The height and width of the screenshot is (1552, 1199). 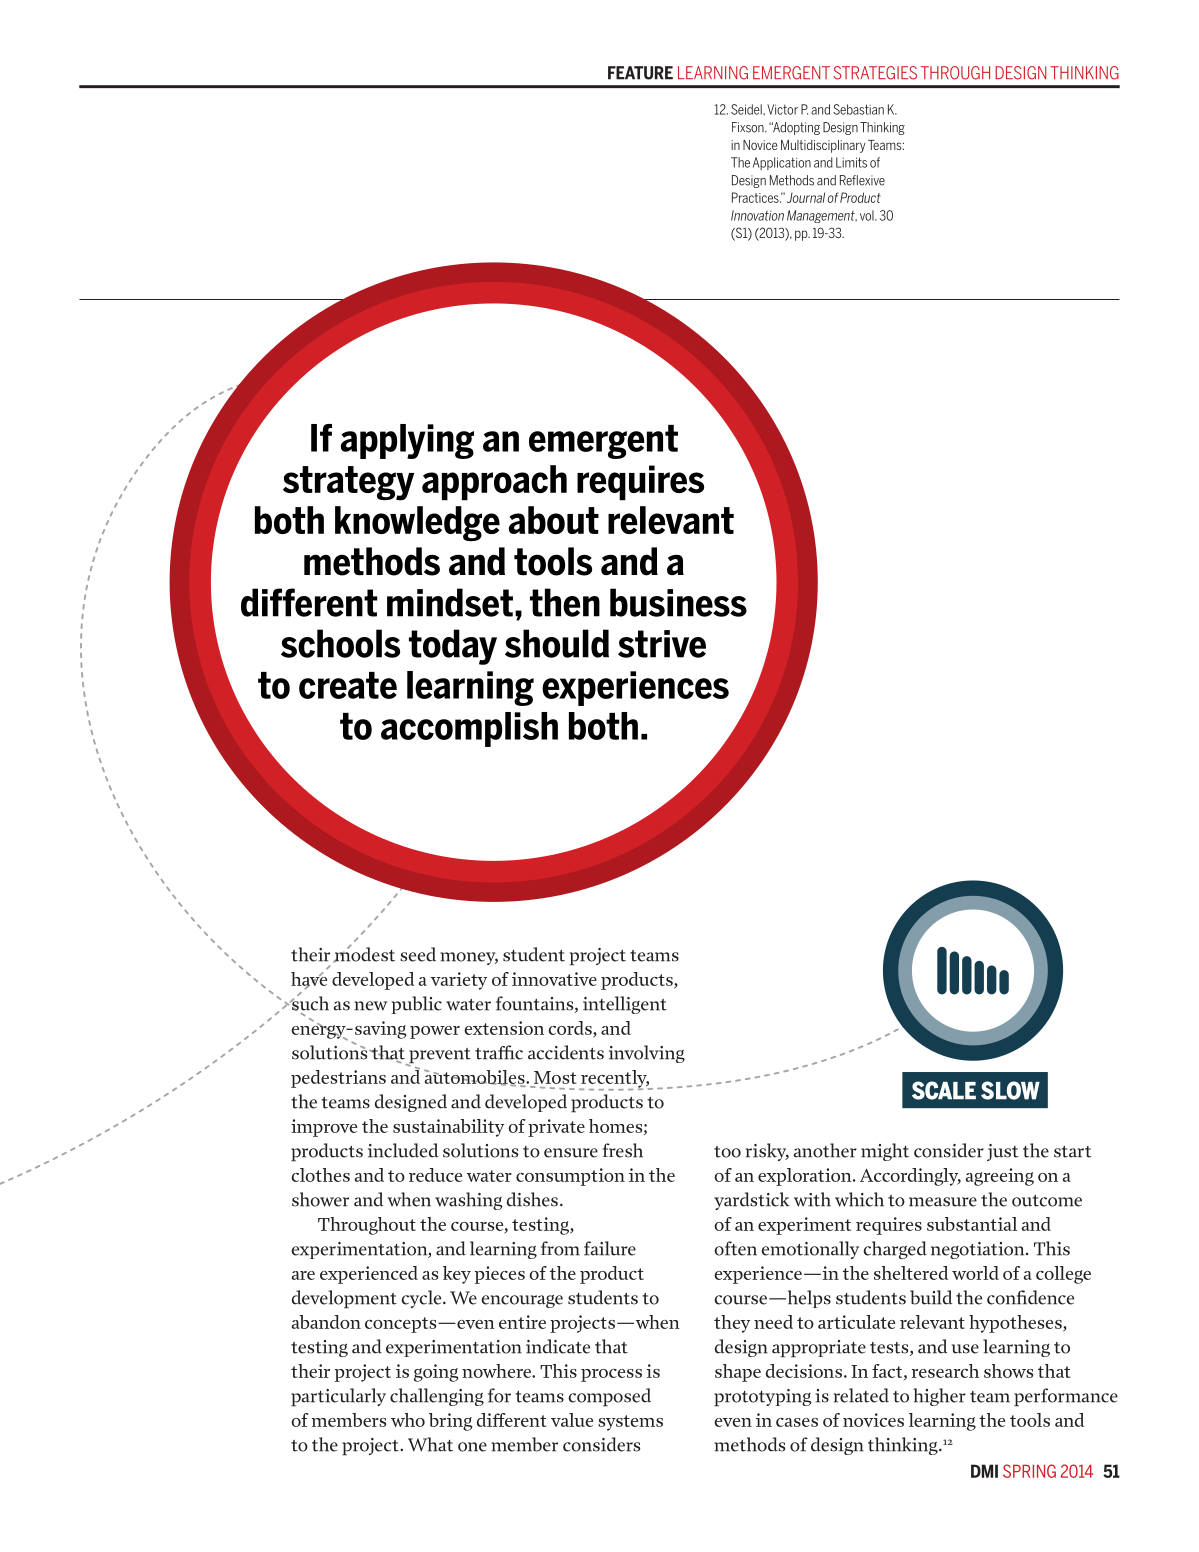 I want to click on agreeing, so click(x=1000, y=1177).
